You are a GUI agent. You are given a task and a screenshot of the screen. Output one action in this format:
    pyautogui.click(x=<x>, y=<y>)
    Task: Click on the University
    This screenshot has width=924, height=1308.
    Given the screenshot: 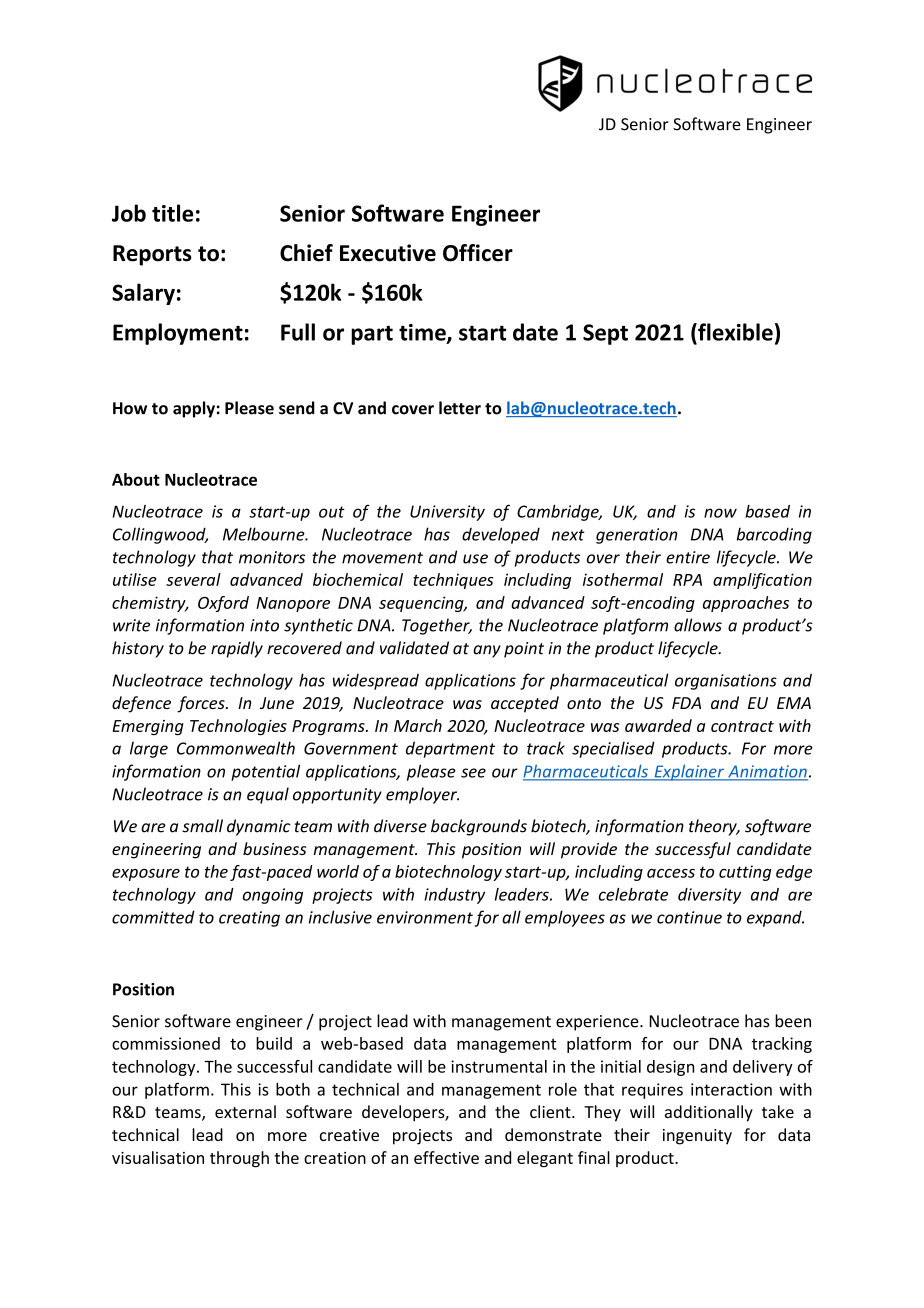 What is the action you would take?
    pyautogui.click(x=447, y=513)
